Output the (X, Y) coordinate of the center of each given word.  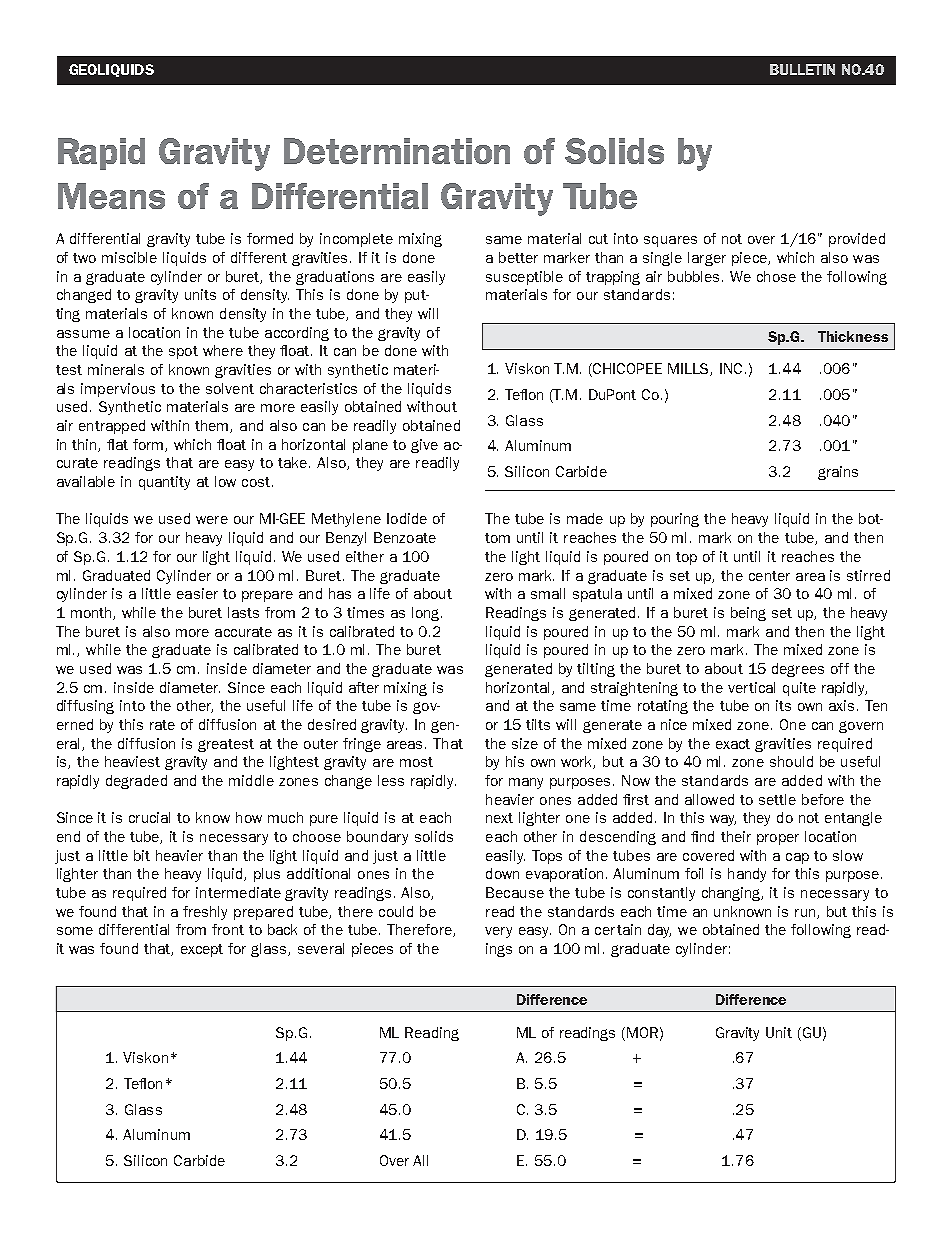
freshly (205, 913)
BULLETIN (802, 69)
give (424, 446)
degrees (798, 670)
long (427, 614)
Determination (397, 151)
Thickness (853, 336)
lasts (243, 612)
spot (183, 352)
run (806, 914)
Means (111, 196)
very (498, 932)
